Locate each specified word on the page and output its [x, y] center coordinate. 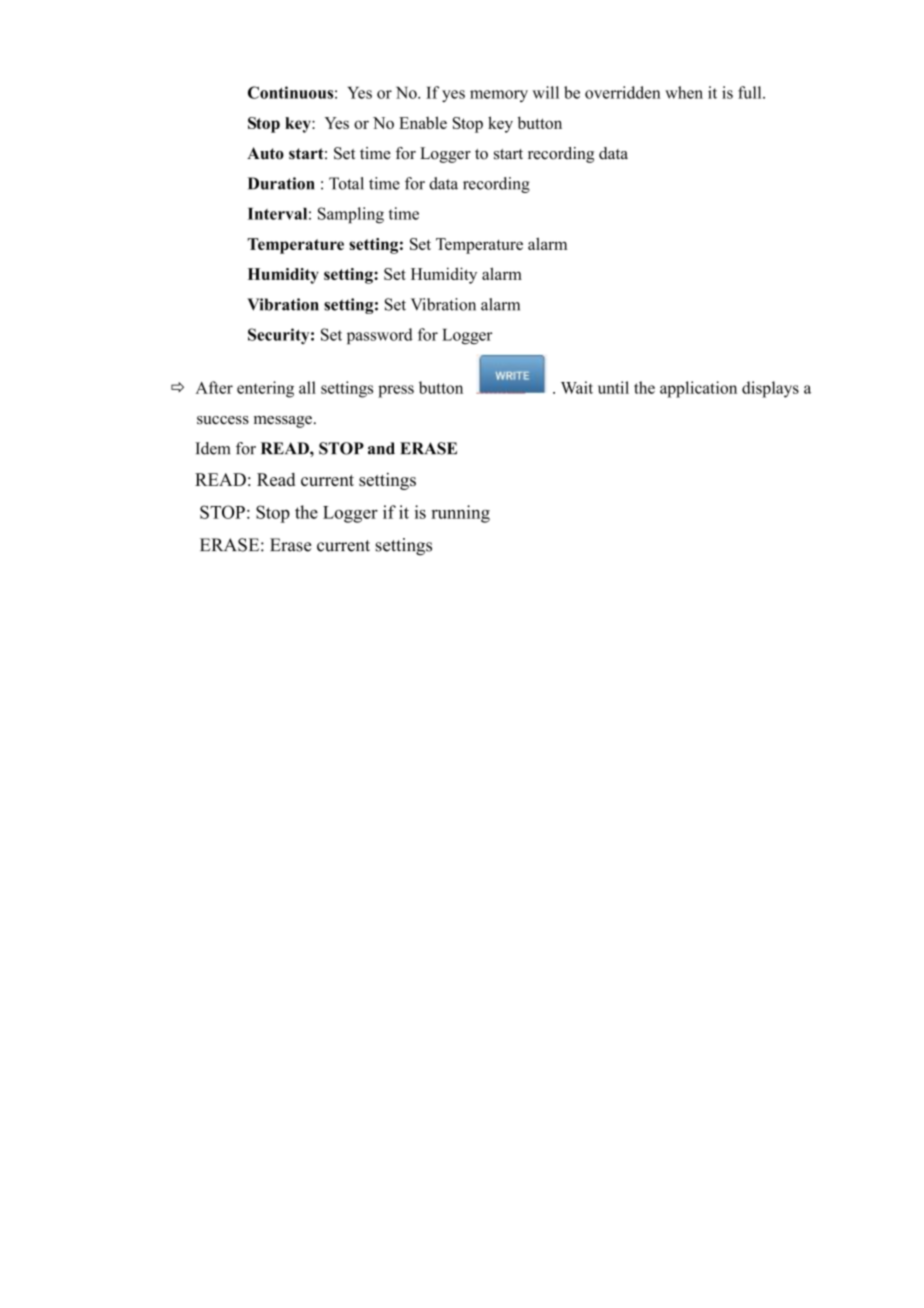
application [698, 389]
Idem [212, 448]
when [684, 92]
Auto [265, 153]
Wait [577, 387]
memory [499, 96]
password [380, 336]
